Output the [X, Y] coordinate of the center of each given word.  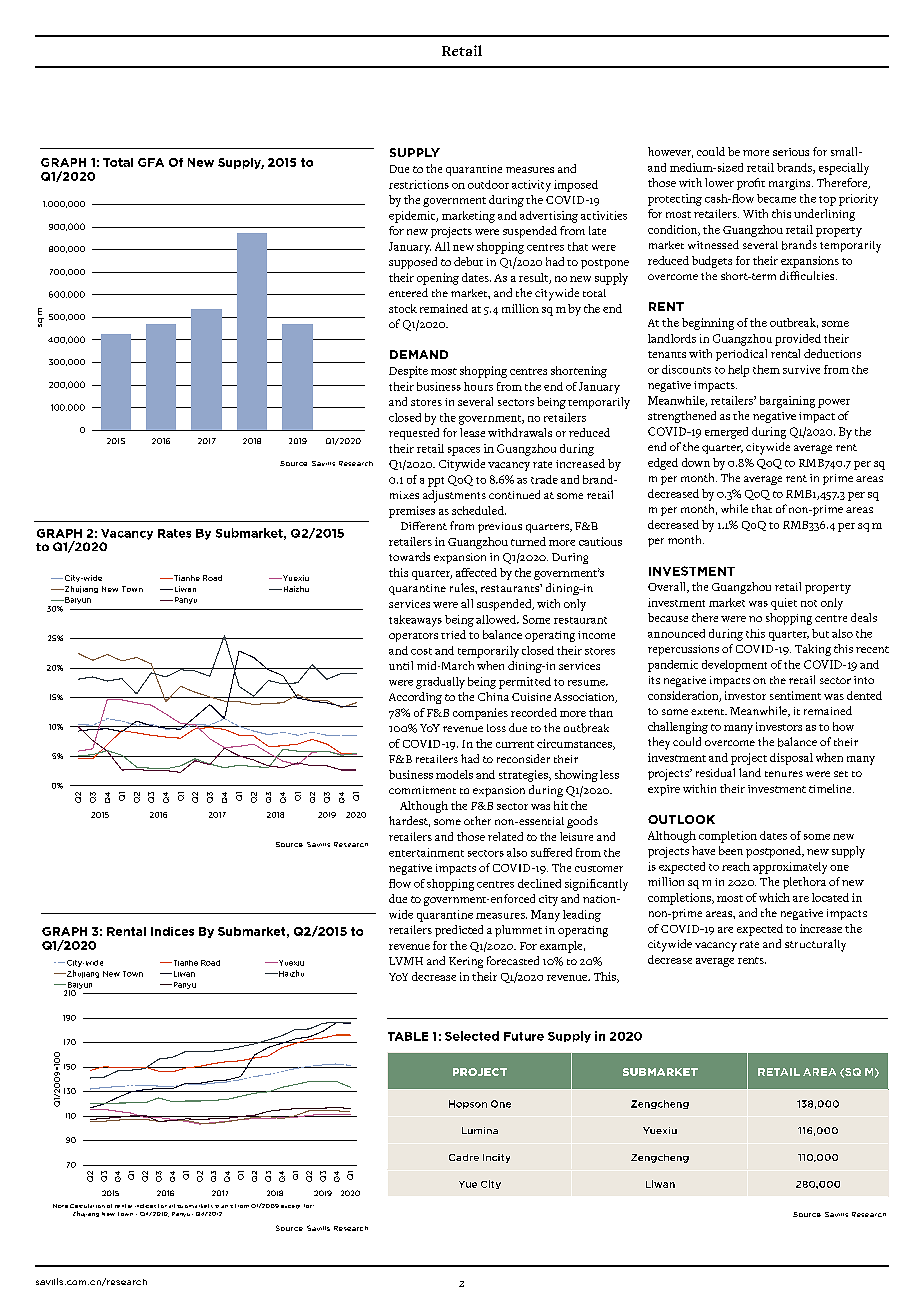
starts [224, 1206]
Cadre [464, 1157]
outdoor [488, 184]
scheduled [479, 510]
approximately [790, 868]
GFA [151, 162]
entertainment [426, 852]
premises [412, 512]
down [696, 462]
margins [791, 184]
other [477, 820]
